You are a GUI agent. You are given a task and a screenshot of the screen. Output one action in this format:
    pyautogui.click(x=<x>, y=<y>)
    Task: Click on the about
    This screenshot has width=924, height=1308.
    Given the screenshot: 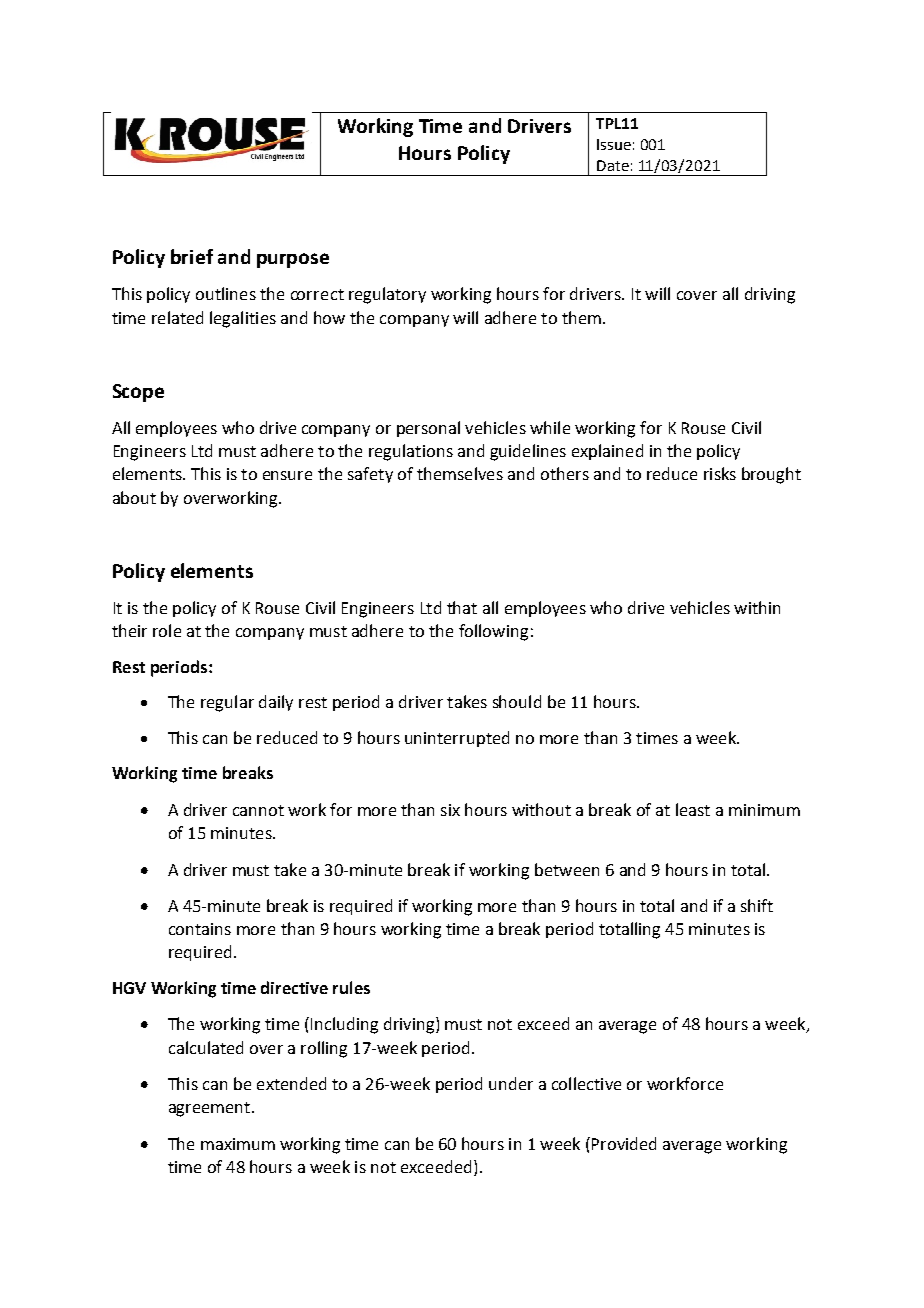 What is the action you would take?
    pyautogui.click(x=134, y=497)
